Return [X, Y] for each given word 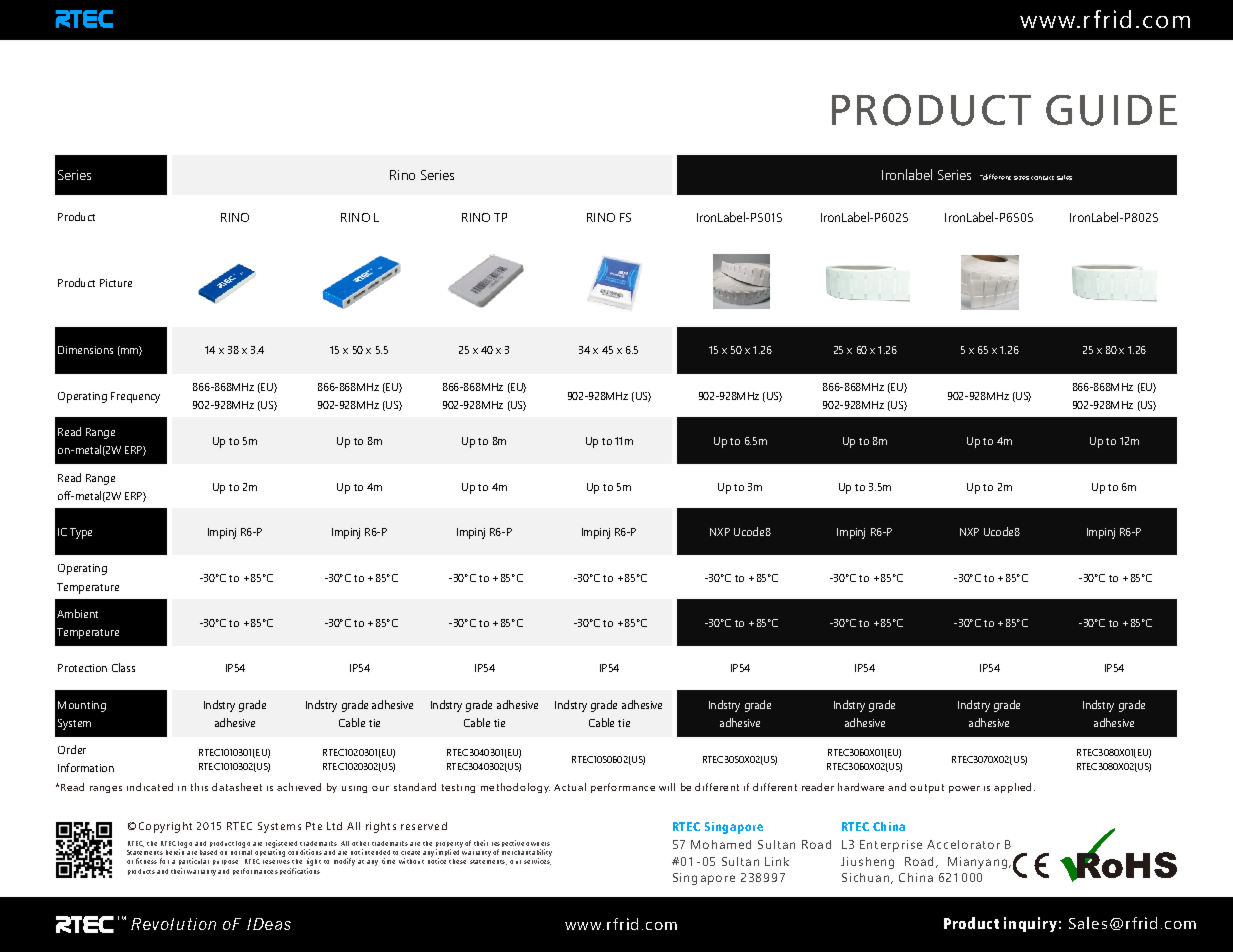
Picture [116, 283]
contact [1042, 178]
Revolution [173, 924]
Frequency [135, 397]
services [537, 860]
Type [81, 533]
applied [1012, 788]
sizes [1021, 178]
